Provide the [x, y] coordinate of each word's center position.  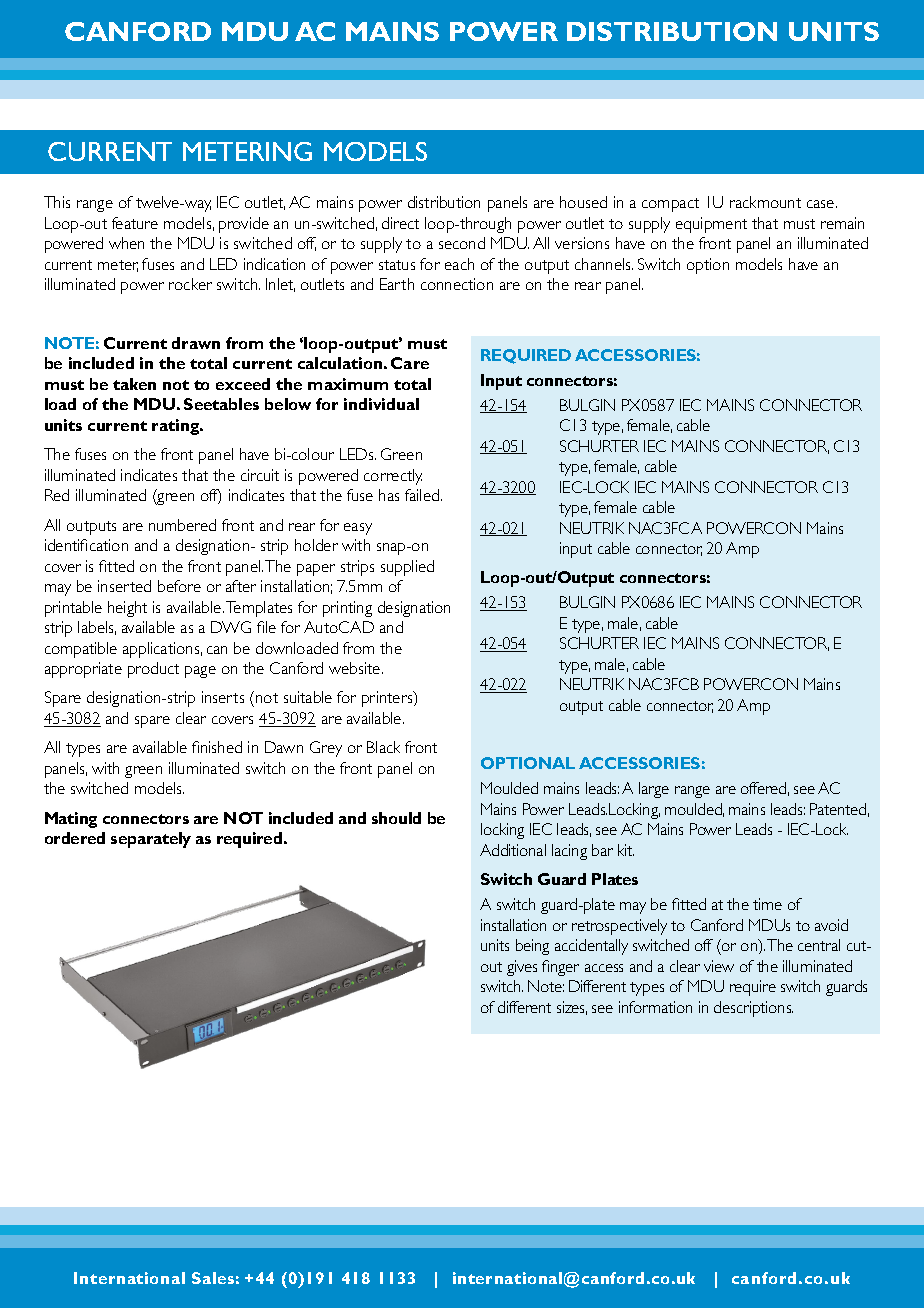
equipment [711, 225]
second [462, 243]
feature [135, 223]
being [532, 947]
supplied [407, 568]
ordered [75, 838]
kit [626, 850]
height [127, 609]
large [654, 790]
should [396, 818]
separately [151, 840]
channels [604, 264]
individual [381, 404]
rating [177, 427]
